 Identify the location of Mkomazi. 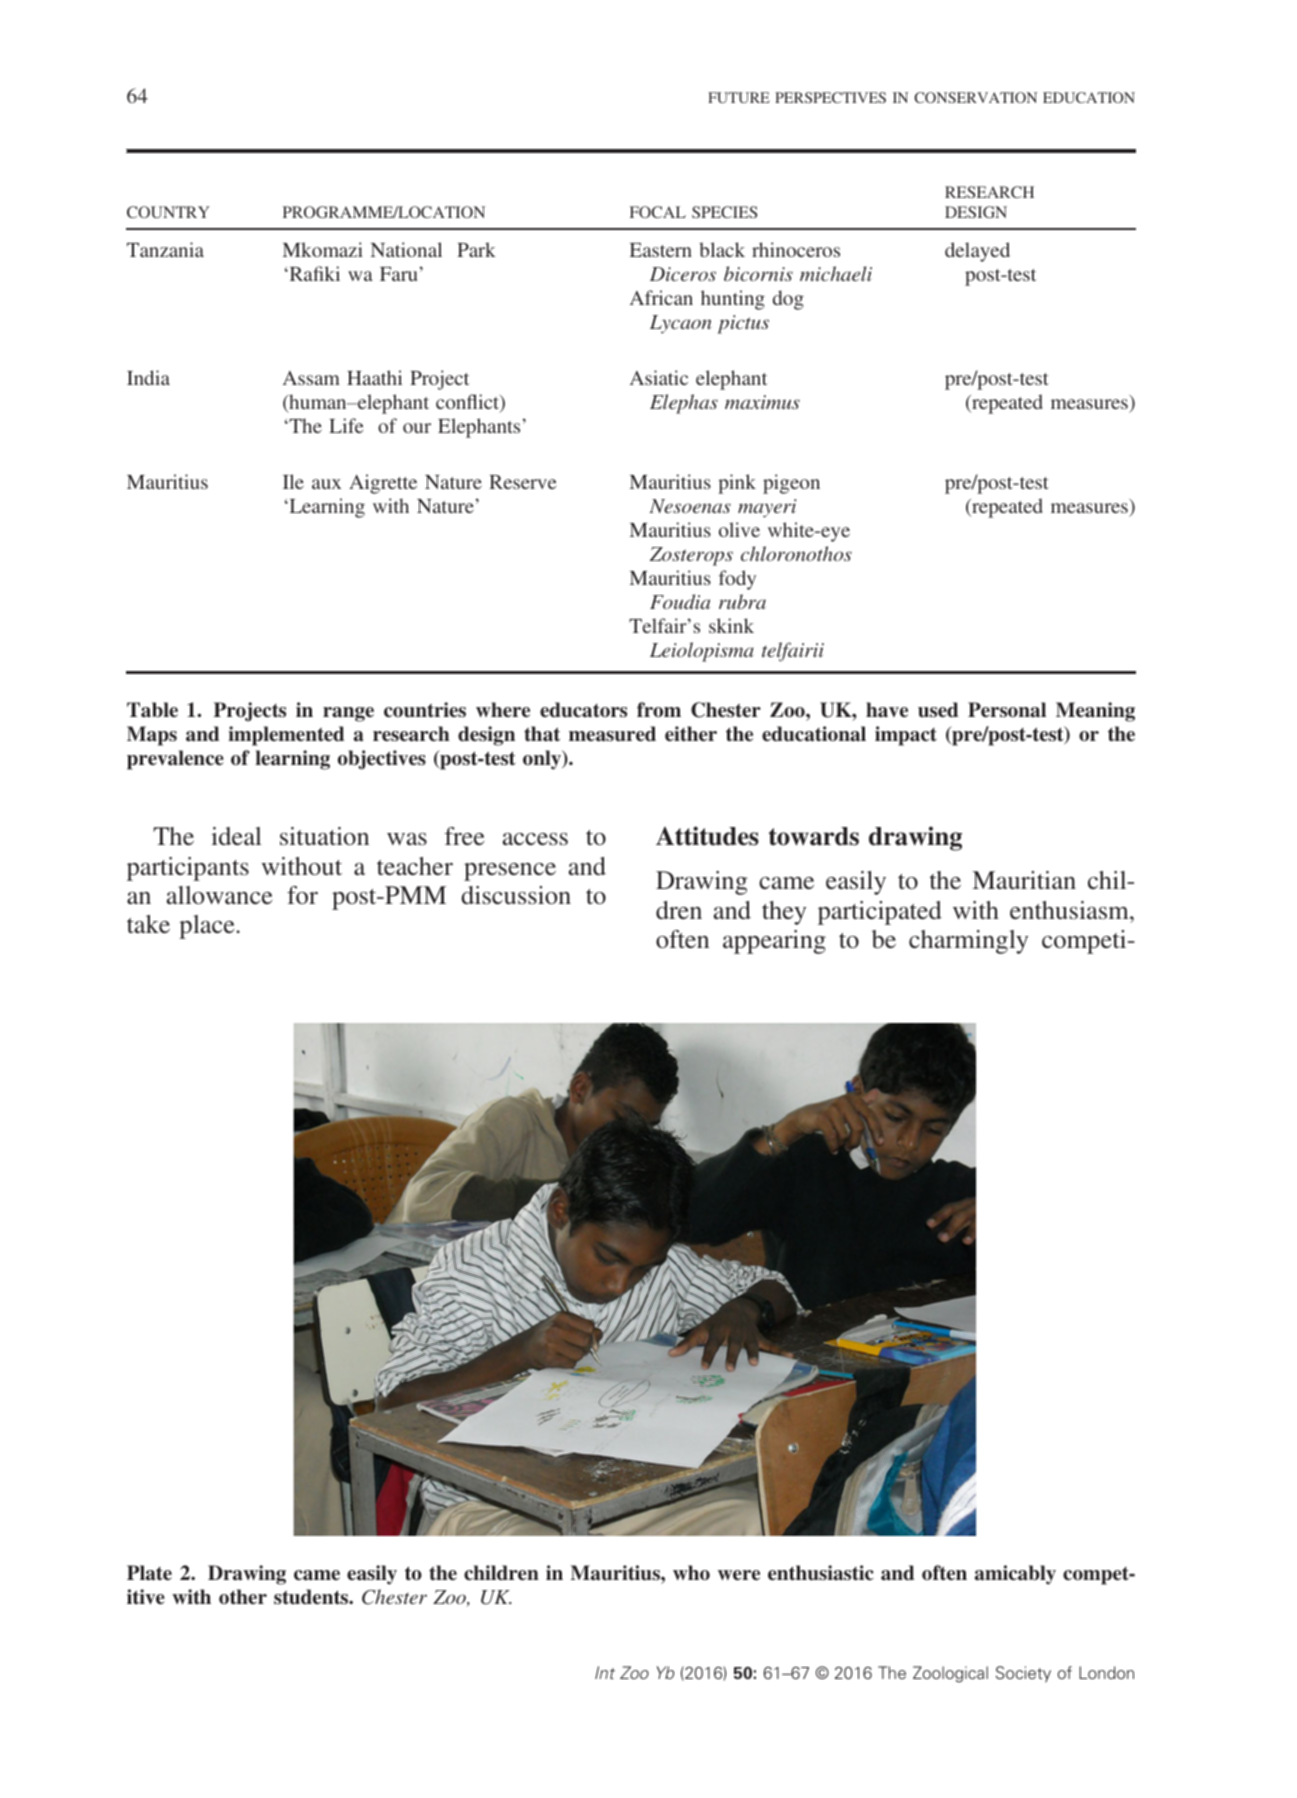
(323, 249).
